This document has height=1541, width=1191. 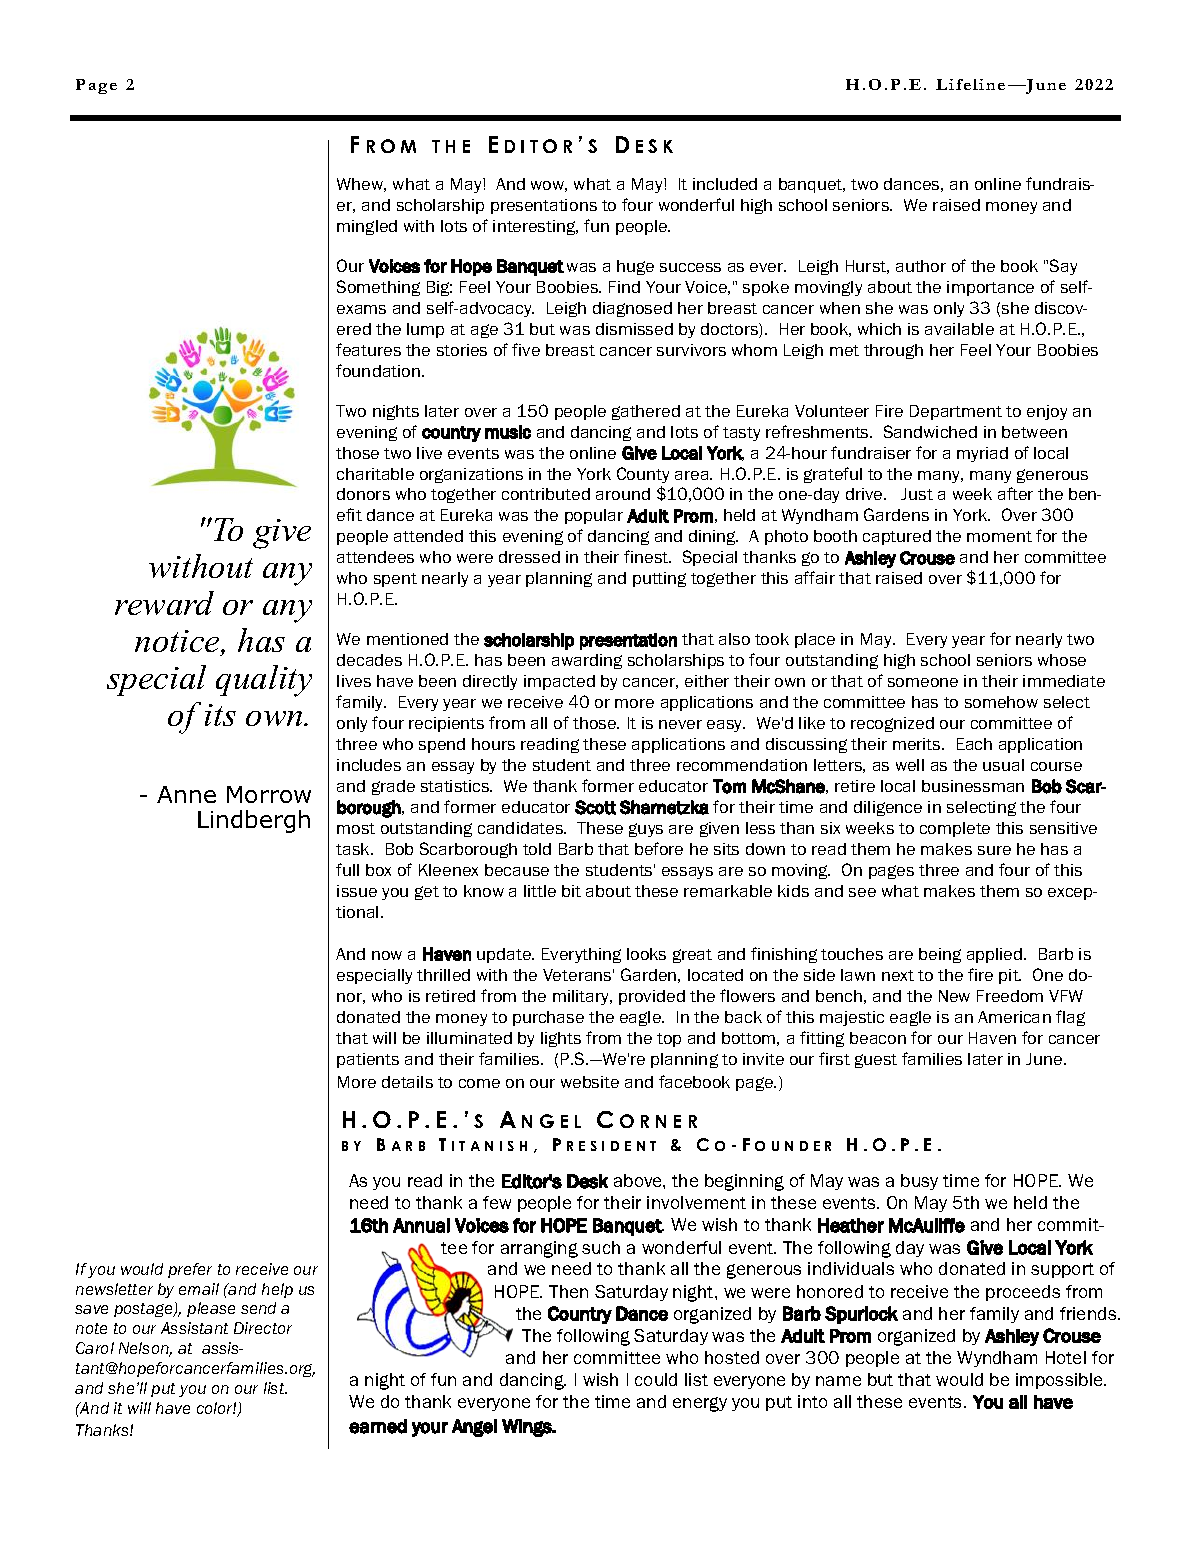 I want to click on author, so click(x=921, y=266).
